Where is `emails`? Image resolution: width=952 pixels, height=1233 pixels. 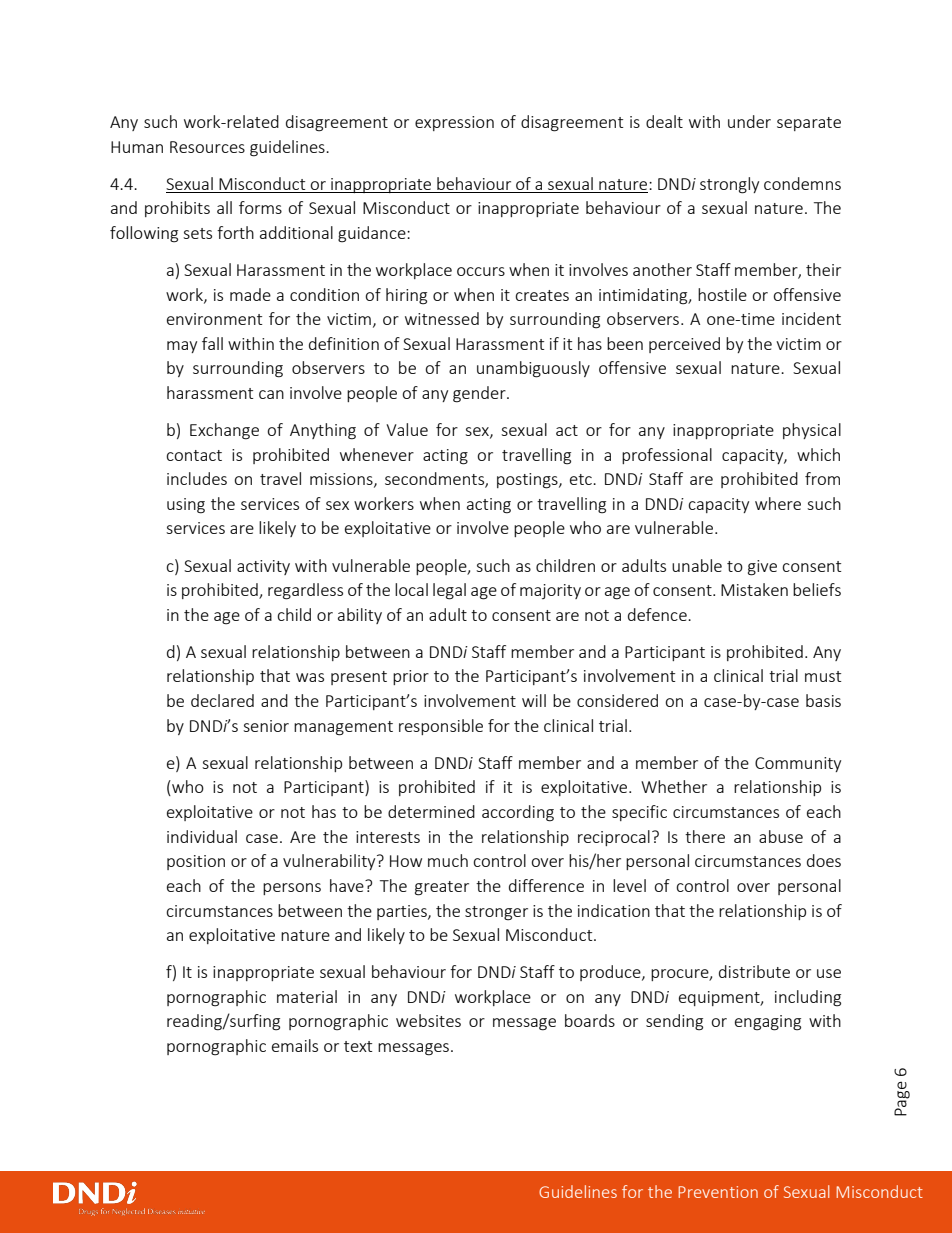 emails is located at coordinates (295, 1045).
